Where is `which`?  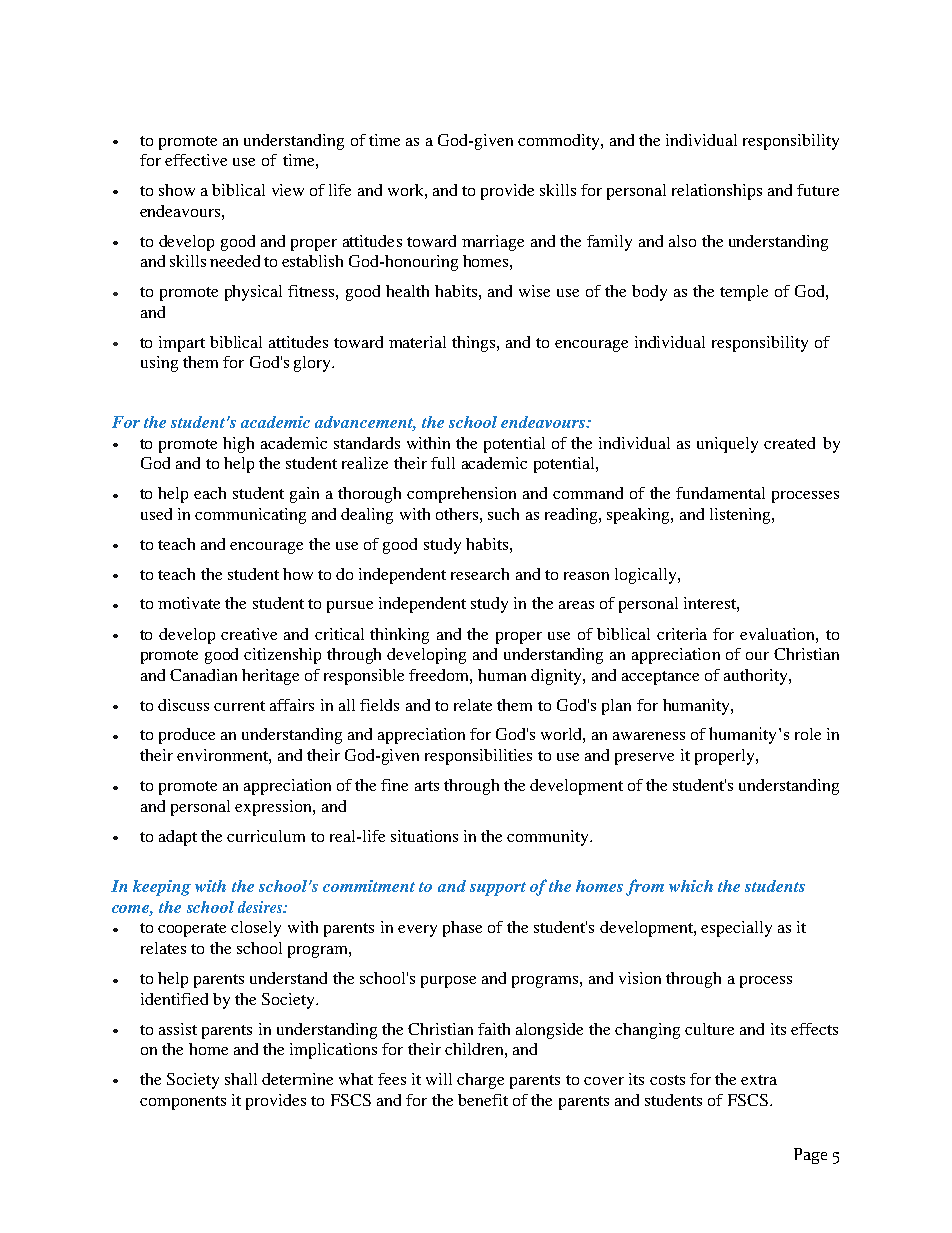 which is located at coordinates (691, 886).
